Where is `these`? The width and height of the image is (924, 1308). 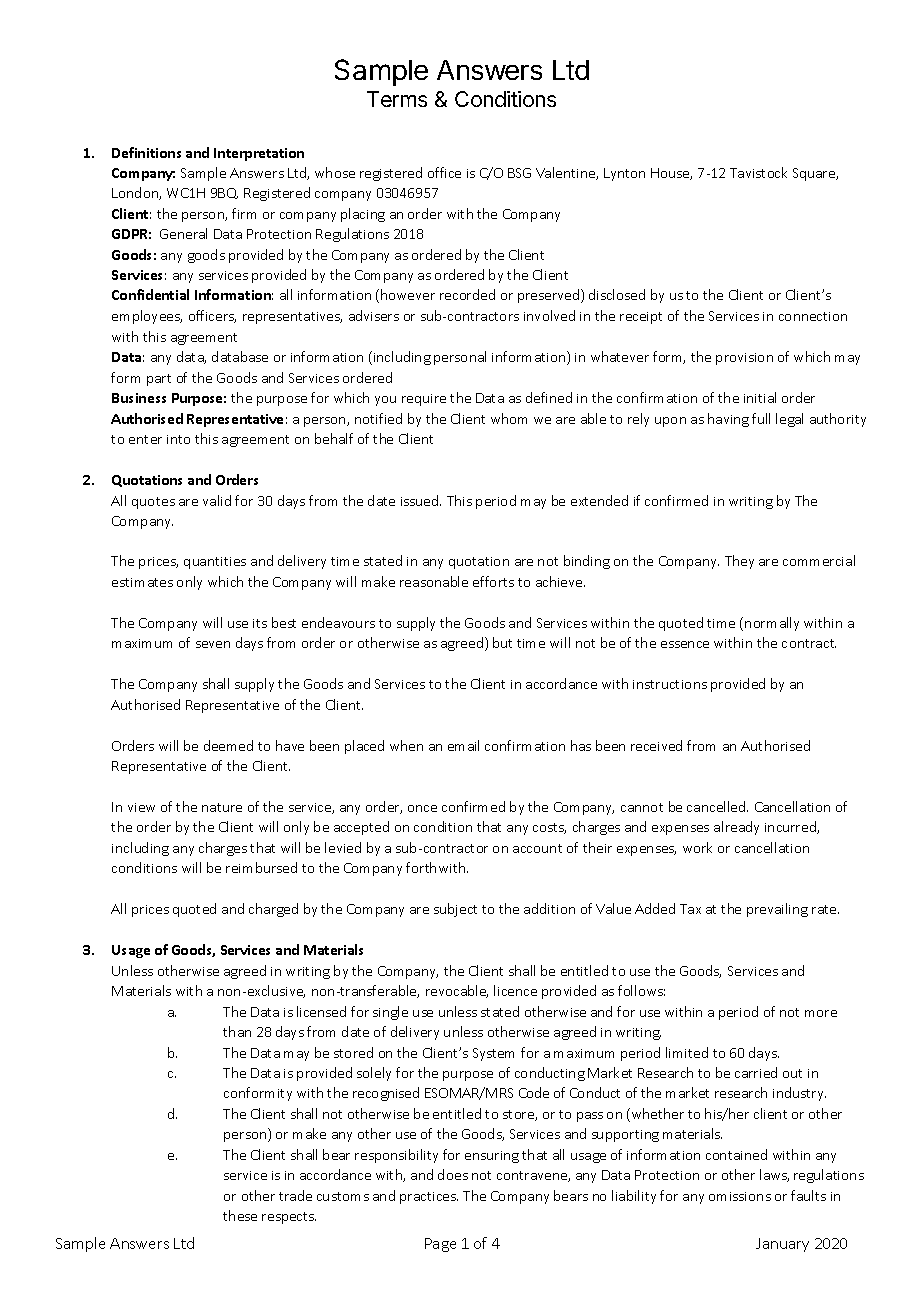
these is located at coordinates (240, 1215).
